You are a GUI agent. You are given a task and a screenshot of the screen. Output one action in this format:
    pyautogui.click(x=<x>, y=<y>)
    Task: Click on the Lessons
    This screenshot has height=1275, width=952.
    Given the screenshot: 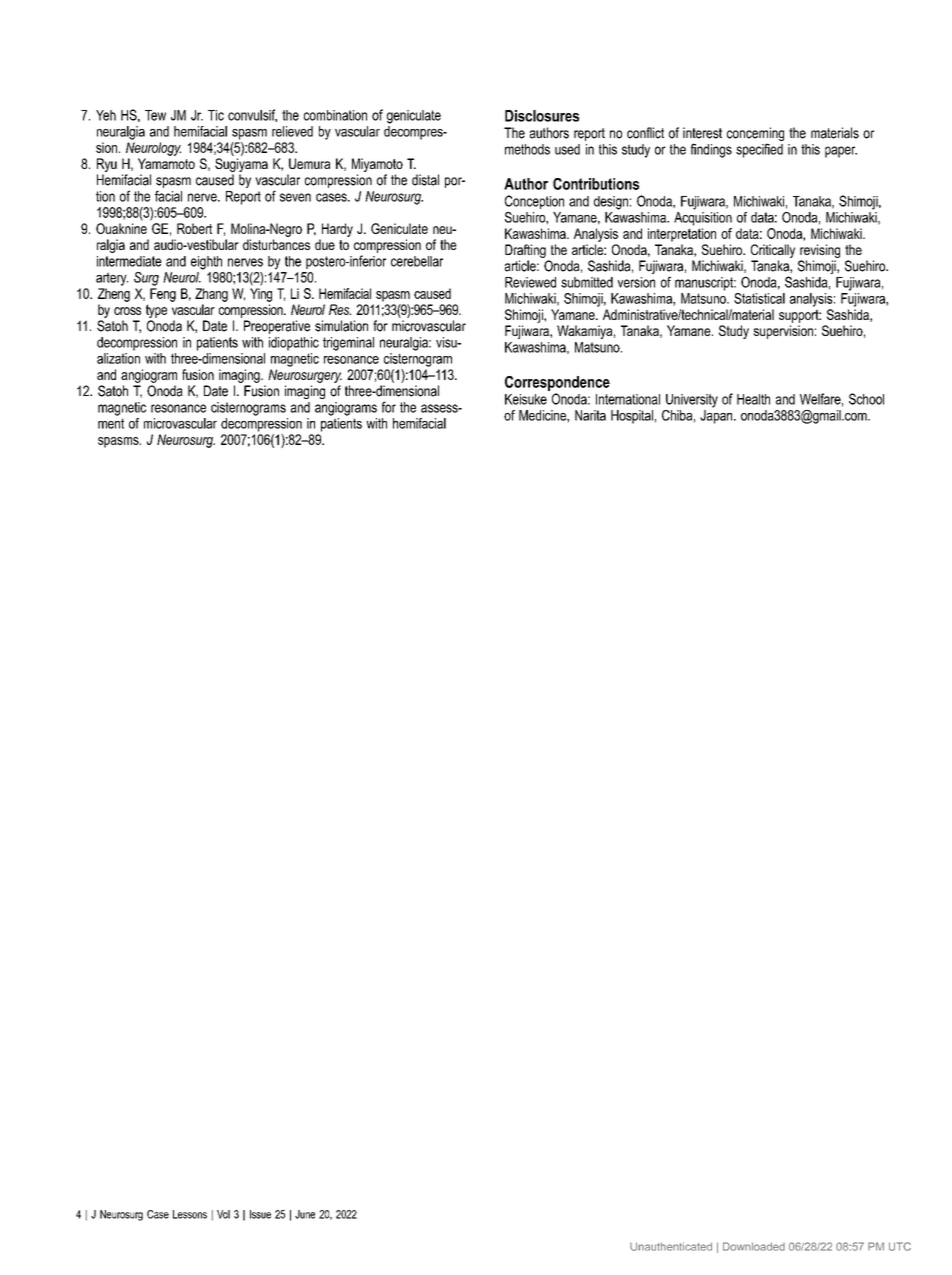 What is the action you would take?
    pyautogui.click(x=190, y=1214)
